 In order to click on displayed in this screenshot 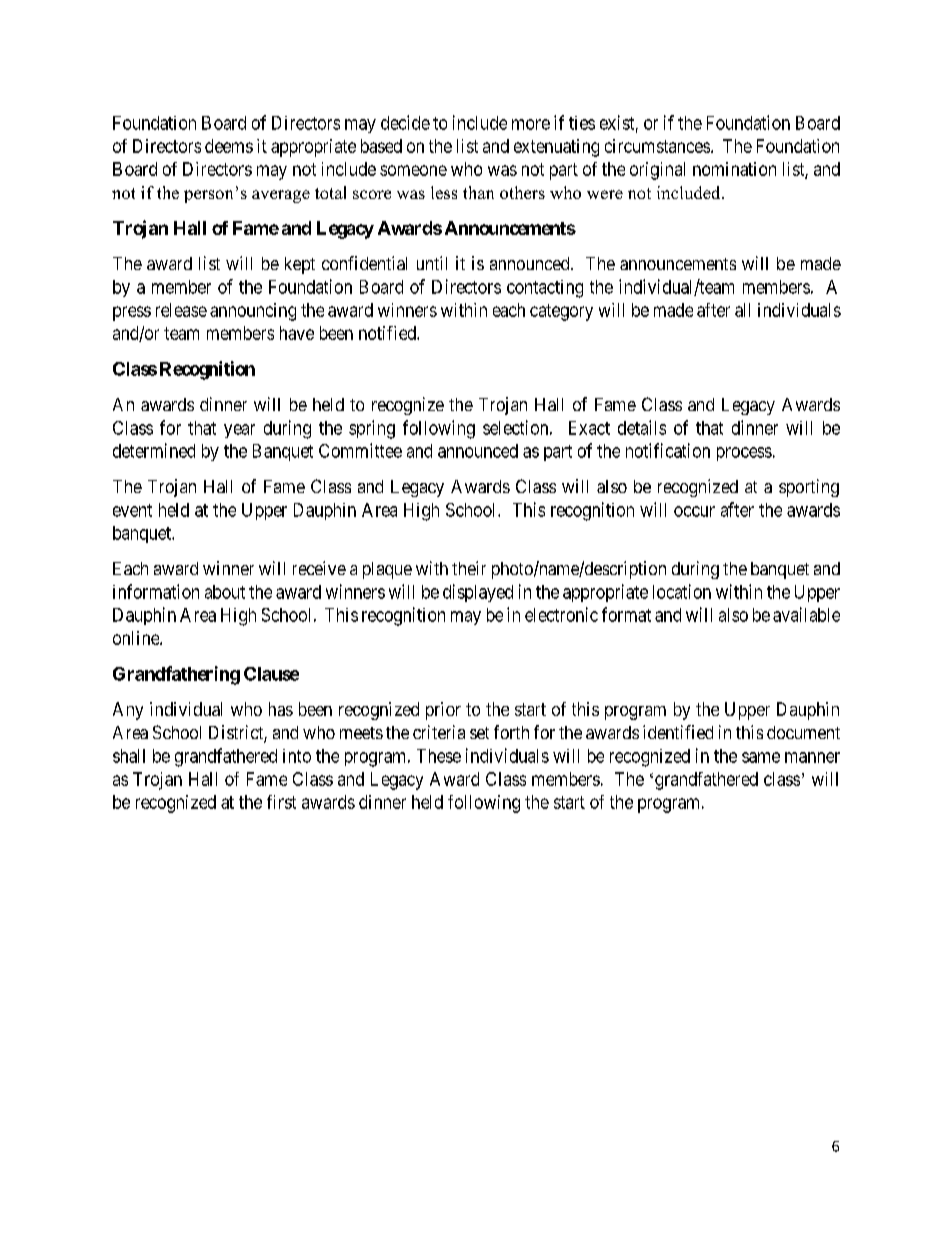, I will do `click(478, 593)`.
